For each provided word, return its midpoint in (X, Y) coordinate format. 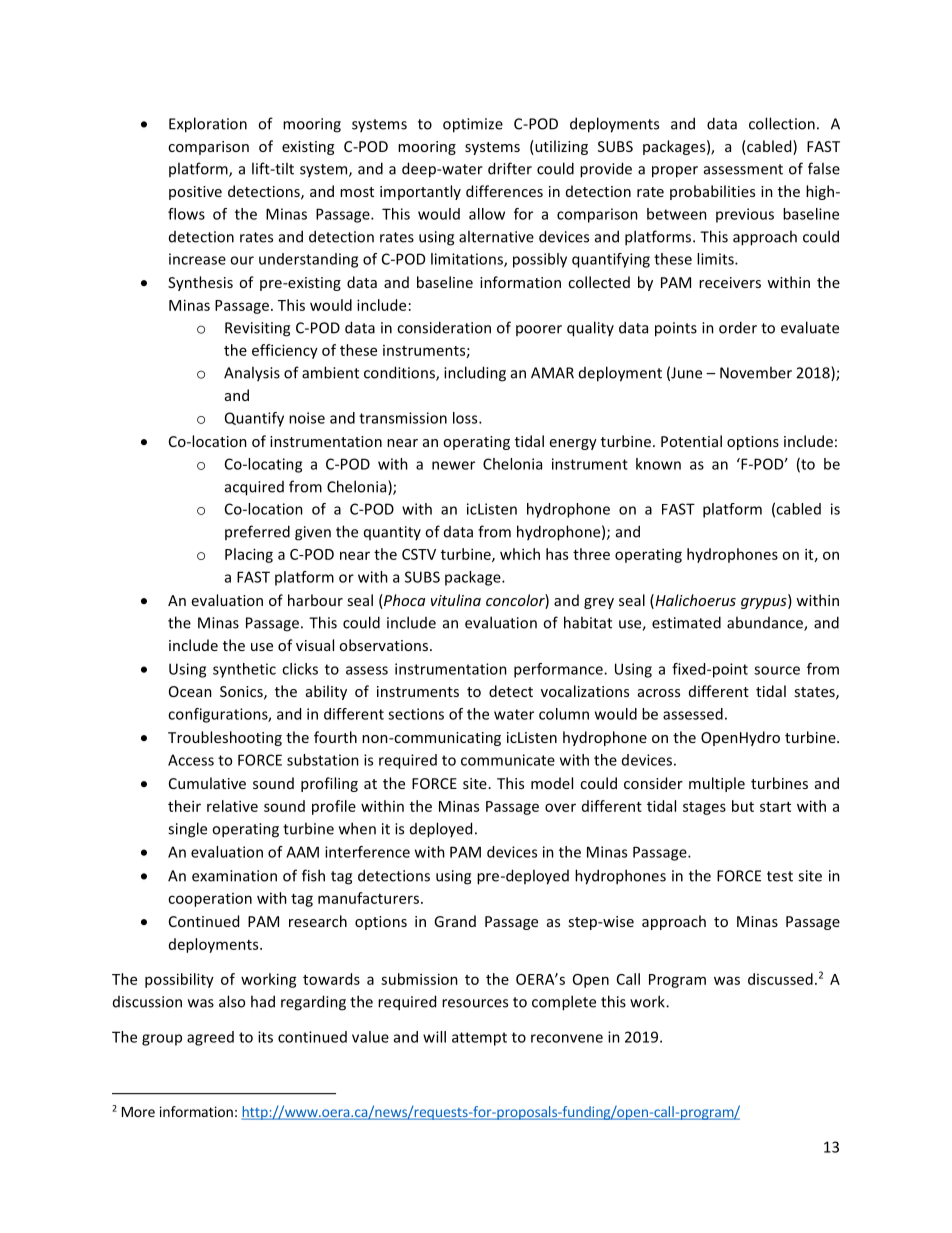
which (520, 554)
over (560, 807)
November (756, 372)
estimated (686, 622)
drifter (510, 168)
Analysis (252, 374)
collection (782, 123)
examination (234, 876)
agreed (210, 1038)
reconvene (567, 1038)
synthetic (244, 670)
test (780, 876)
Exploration (208, 125)
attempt (479, 1039)
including (475, 374)
